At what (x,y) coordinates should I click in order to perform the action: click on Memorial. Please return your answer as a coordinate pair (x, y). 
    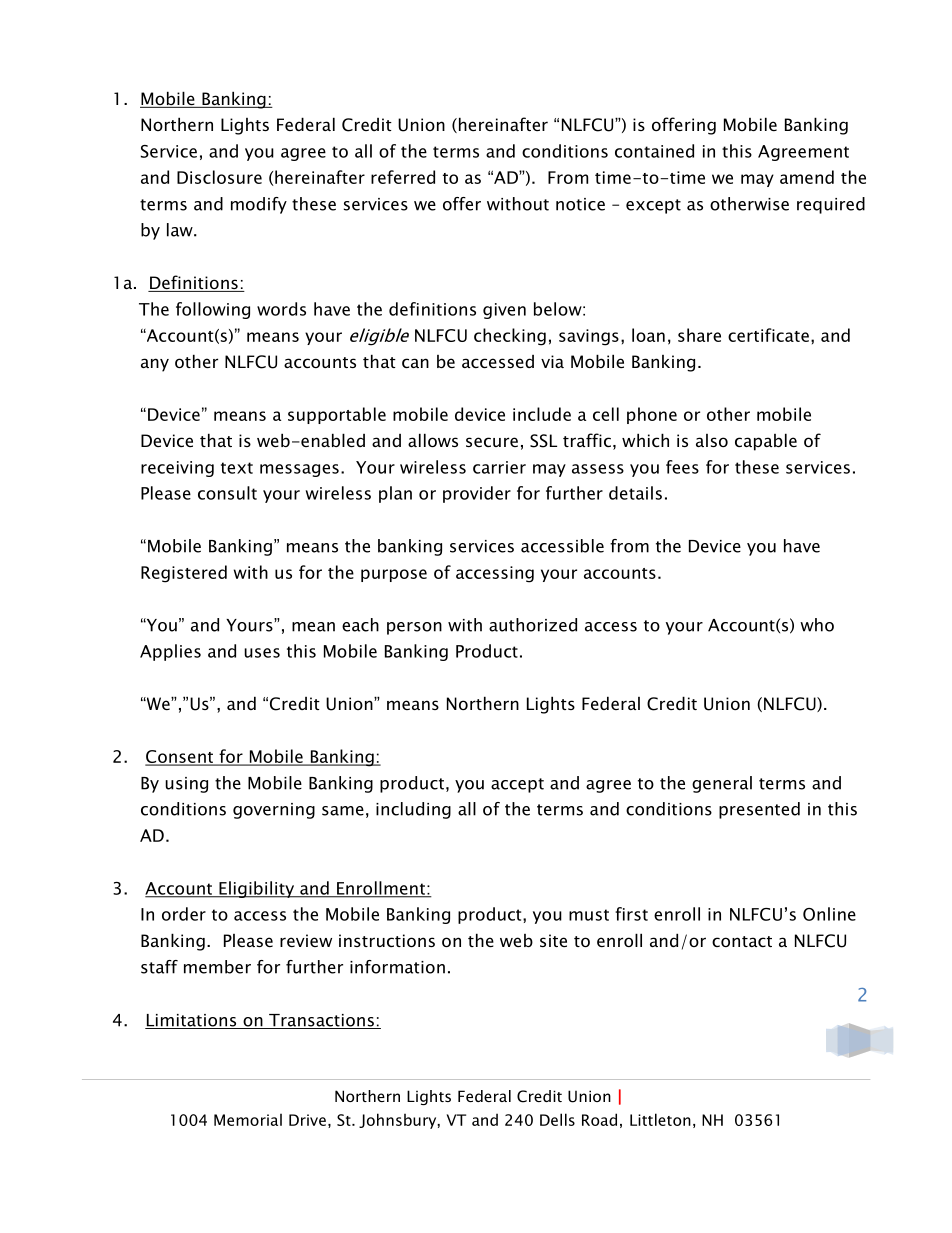
    Looking at the image, I should click on (248, 1120).
